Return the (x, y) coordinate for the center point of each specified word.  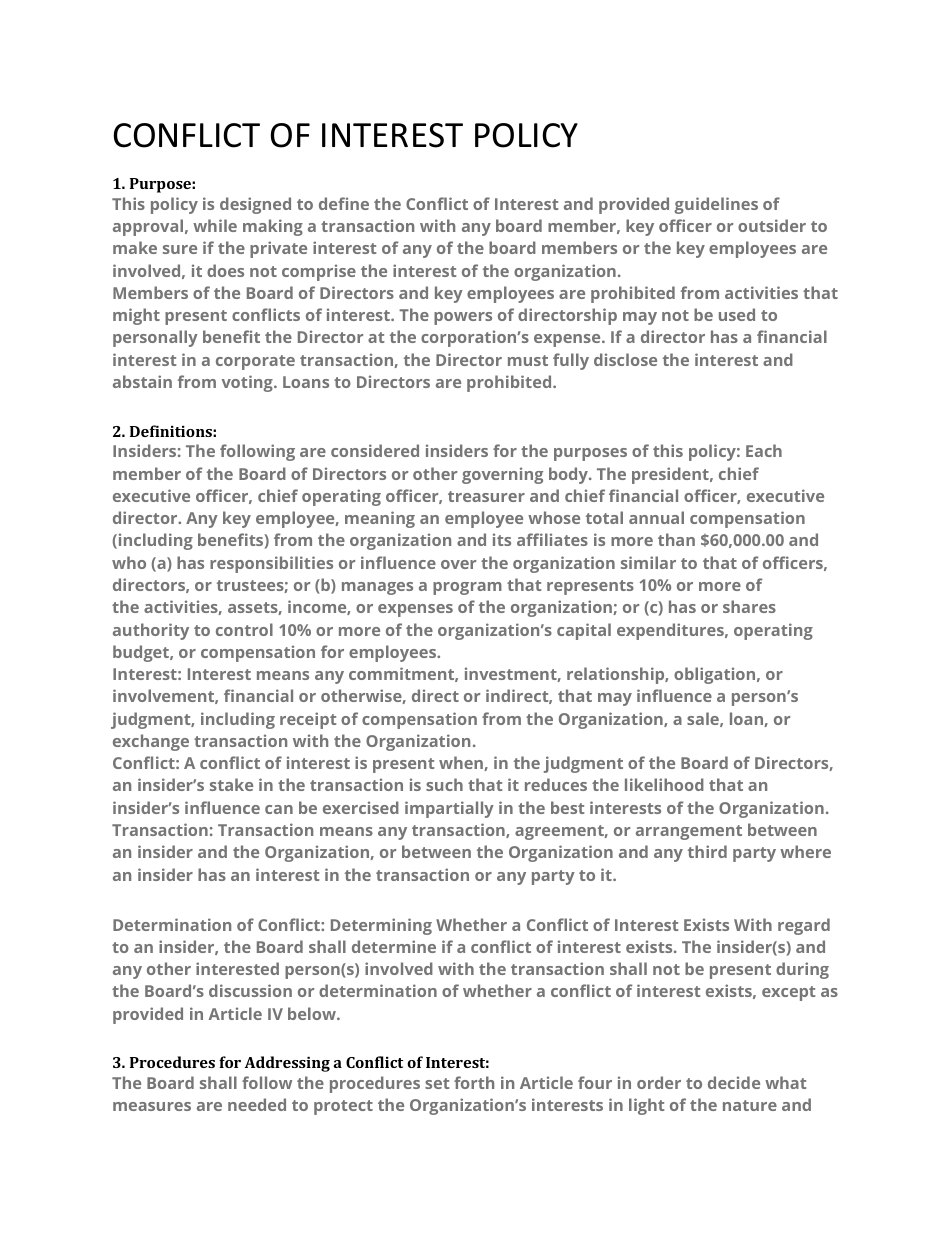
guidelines (716, 205)
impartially (449, 809)
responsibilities (271, 564)
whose (554, 517)
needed (257, 1104)
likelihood (664, 784)
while (215, 225)
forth (474, 1082)
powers (463, 318)
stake (231, 784)
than (676, 539)
